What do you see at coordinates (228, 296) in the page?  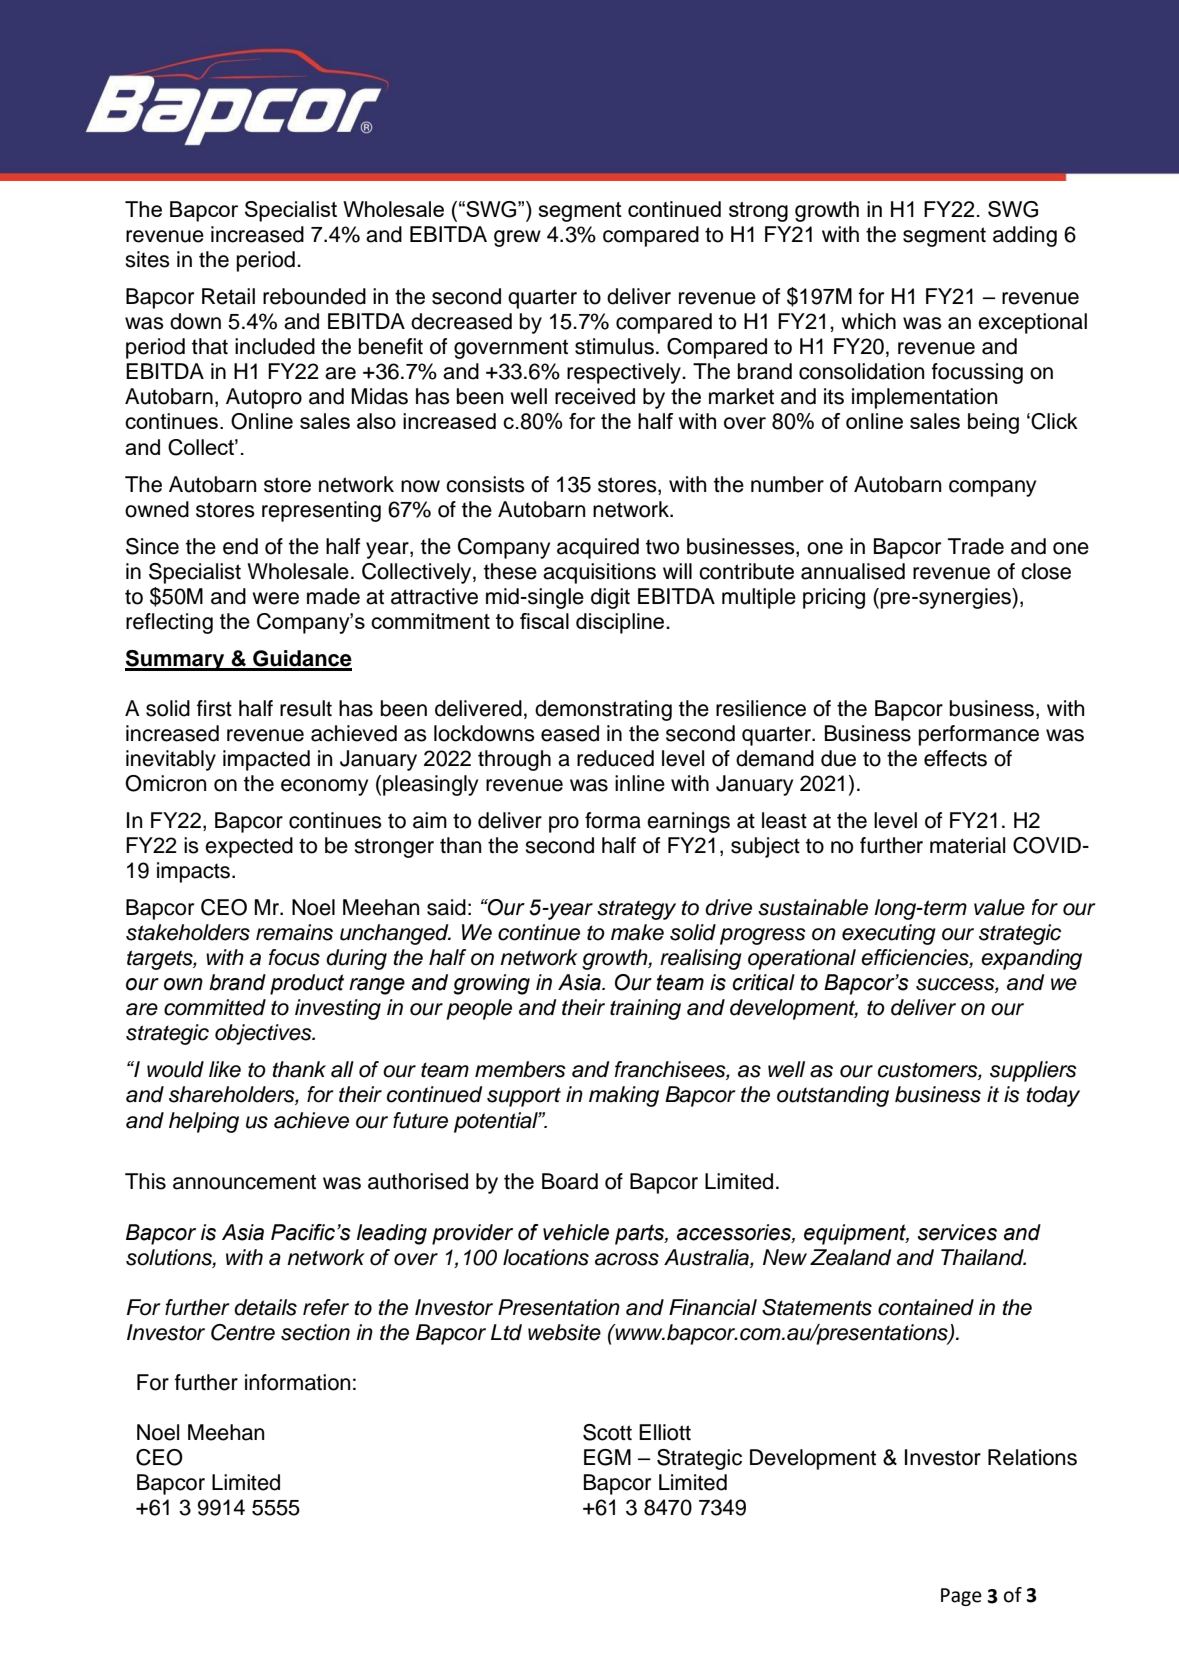 I see `Retail` at bounding box center [228, 296].
